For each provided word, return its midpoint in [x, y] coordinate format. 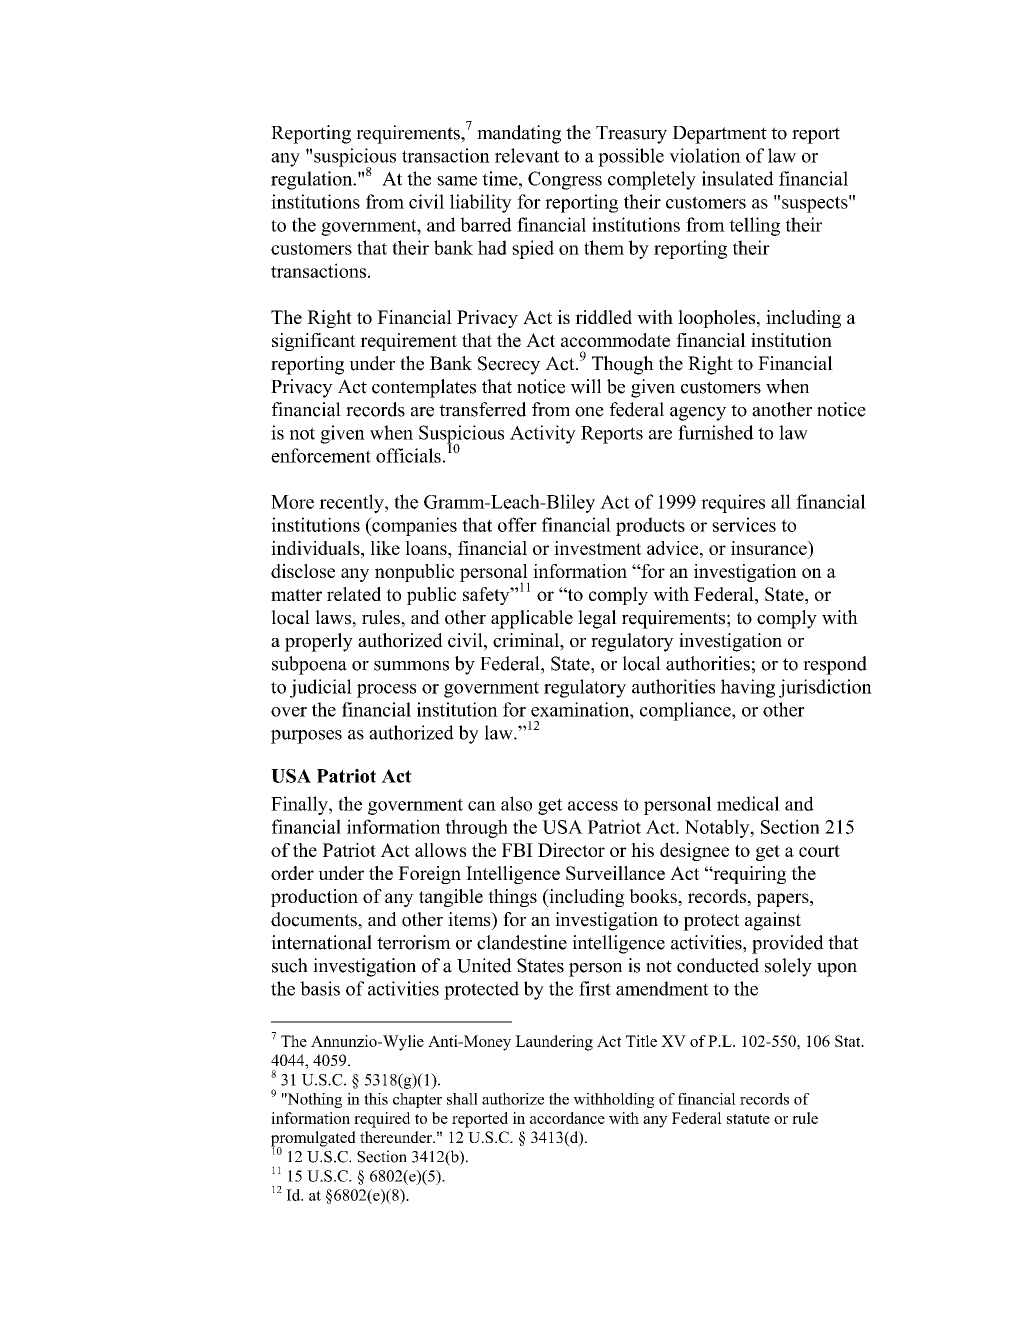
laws [334, 617]
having [748, 688]
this [376, 1099]
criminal [527, 640]
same [457, 181]
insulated [738, 178]
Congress [565, 180]
